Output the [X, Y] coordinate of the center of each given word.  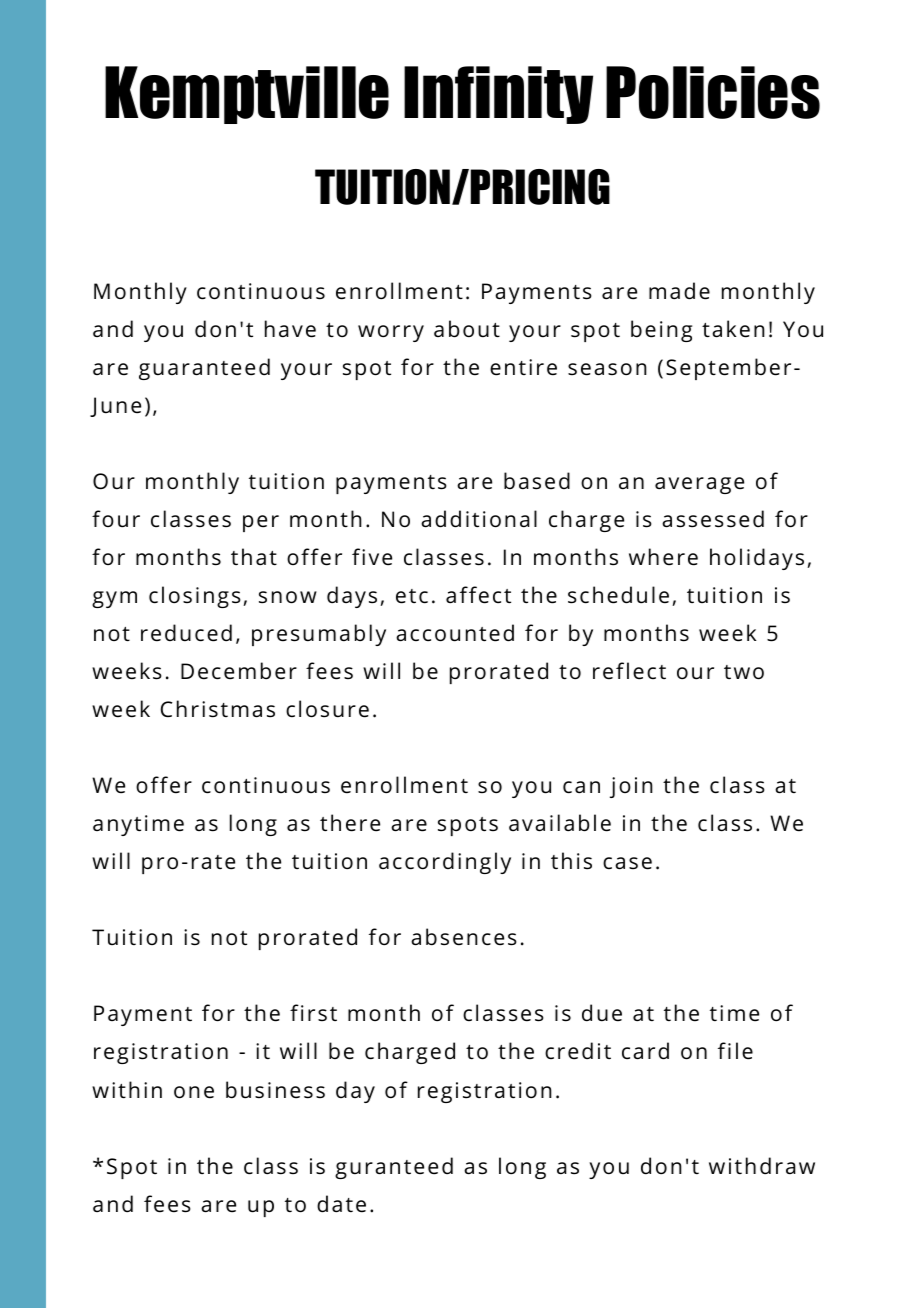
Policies [713, 92]
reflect [629, 671]
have [290, 329]
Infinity [498, 95]
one [194, 1092]
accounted [455, 633]
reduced [186, 633]
